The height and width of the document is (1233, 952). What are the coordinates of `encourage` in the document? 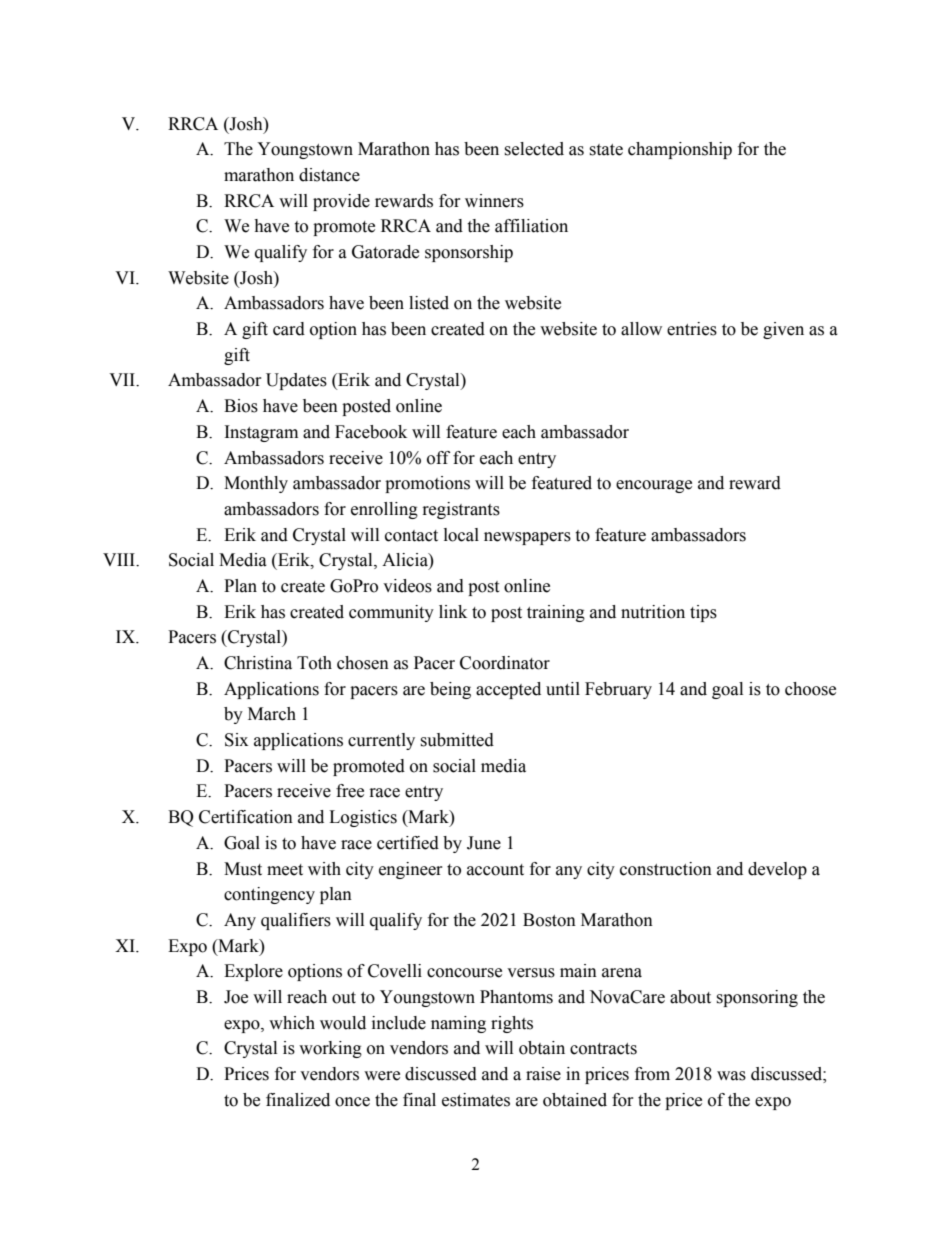 It's located at (654, 486).
